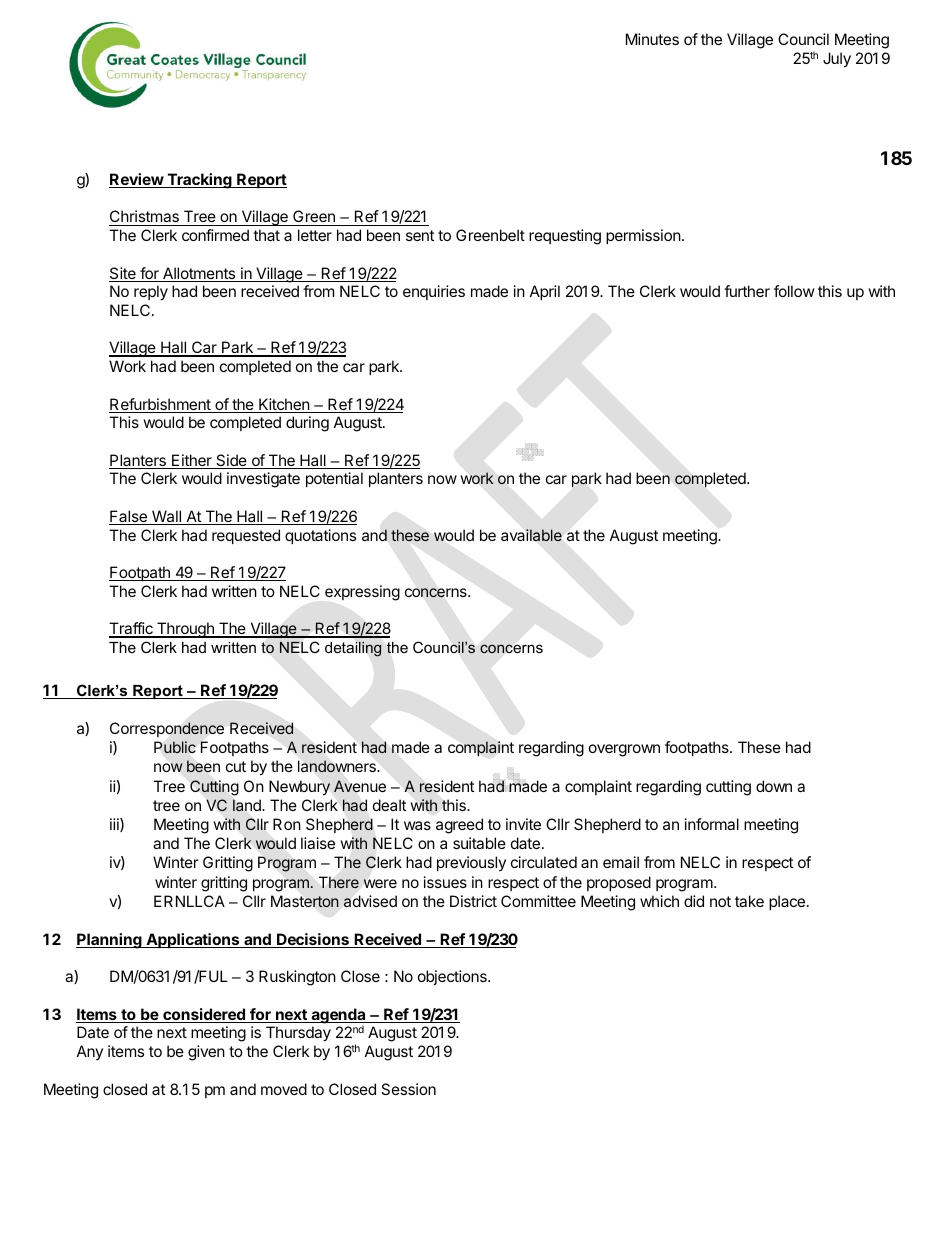 The width and height of the screenshot is (952, 1233). I want to click on dealt, so click(389, 805).
